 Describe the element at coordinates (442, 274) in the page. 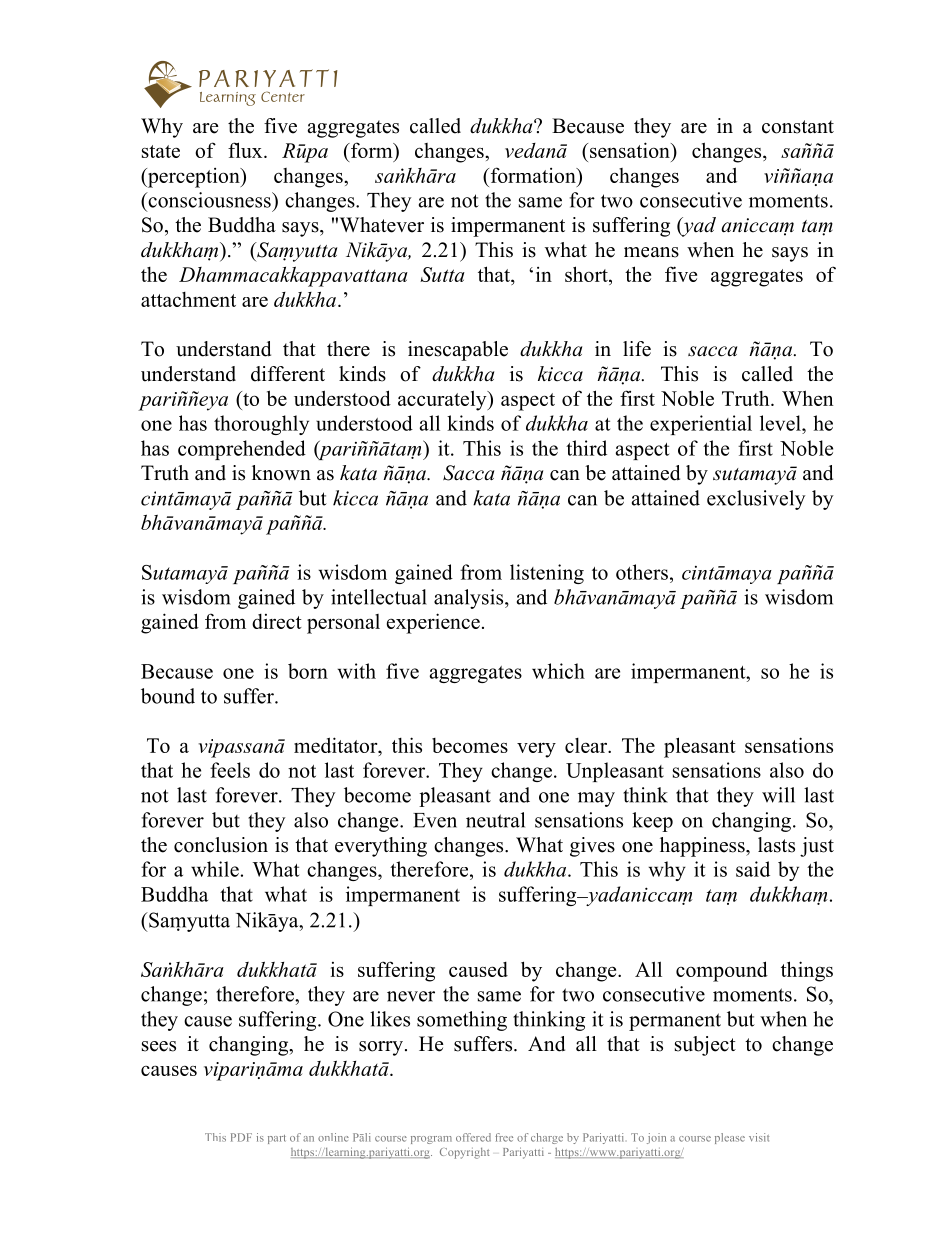

I see `Sutta` at that location.
